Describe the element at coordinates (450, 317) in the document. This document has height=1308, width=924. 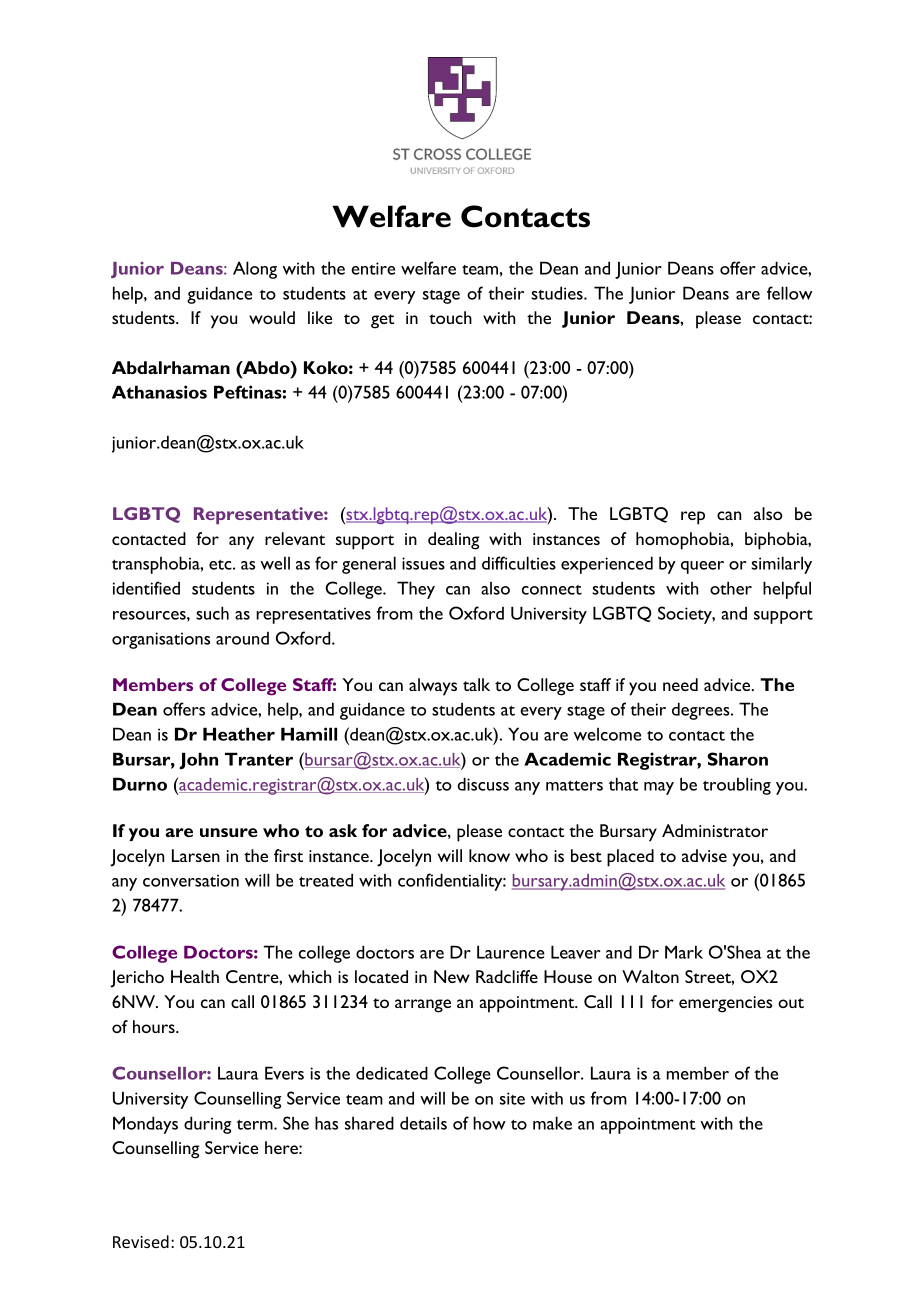
I see `touch` at that location.
